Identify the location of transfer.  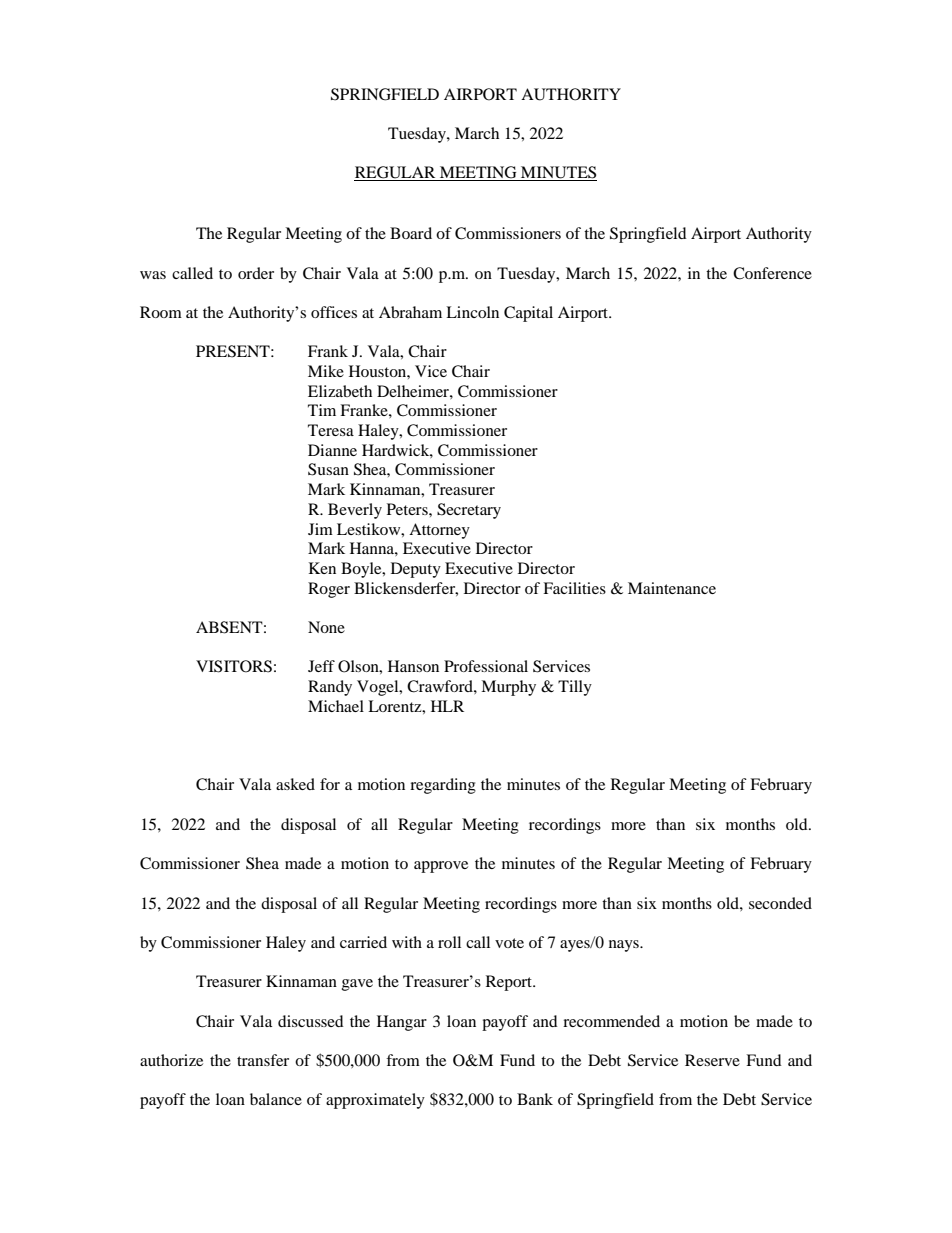
(263, 1060).
